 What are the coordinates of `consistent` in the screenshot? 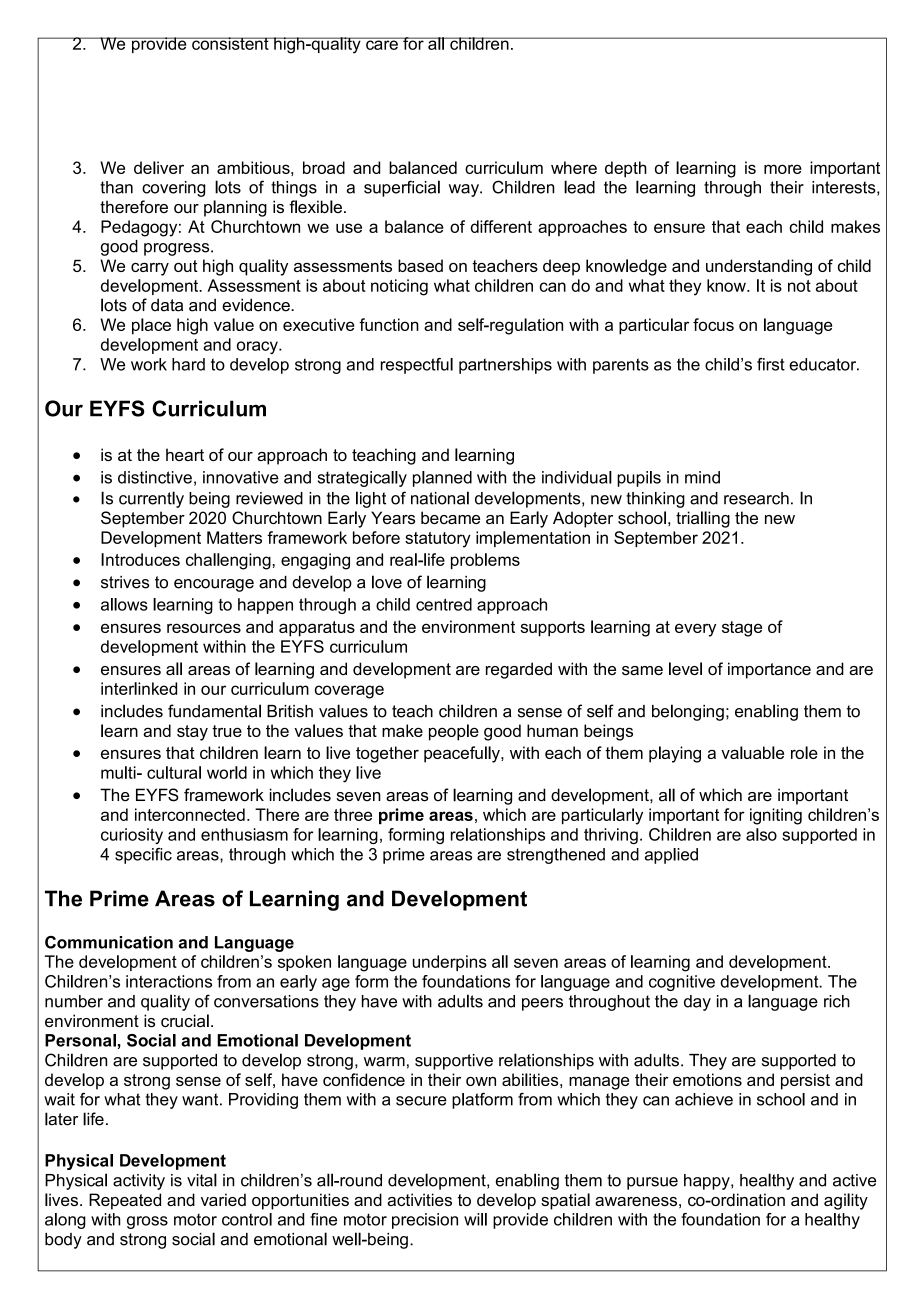 It's located at (230, 43).
